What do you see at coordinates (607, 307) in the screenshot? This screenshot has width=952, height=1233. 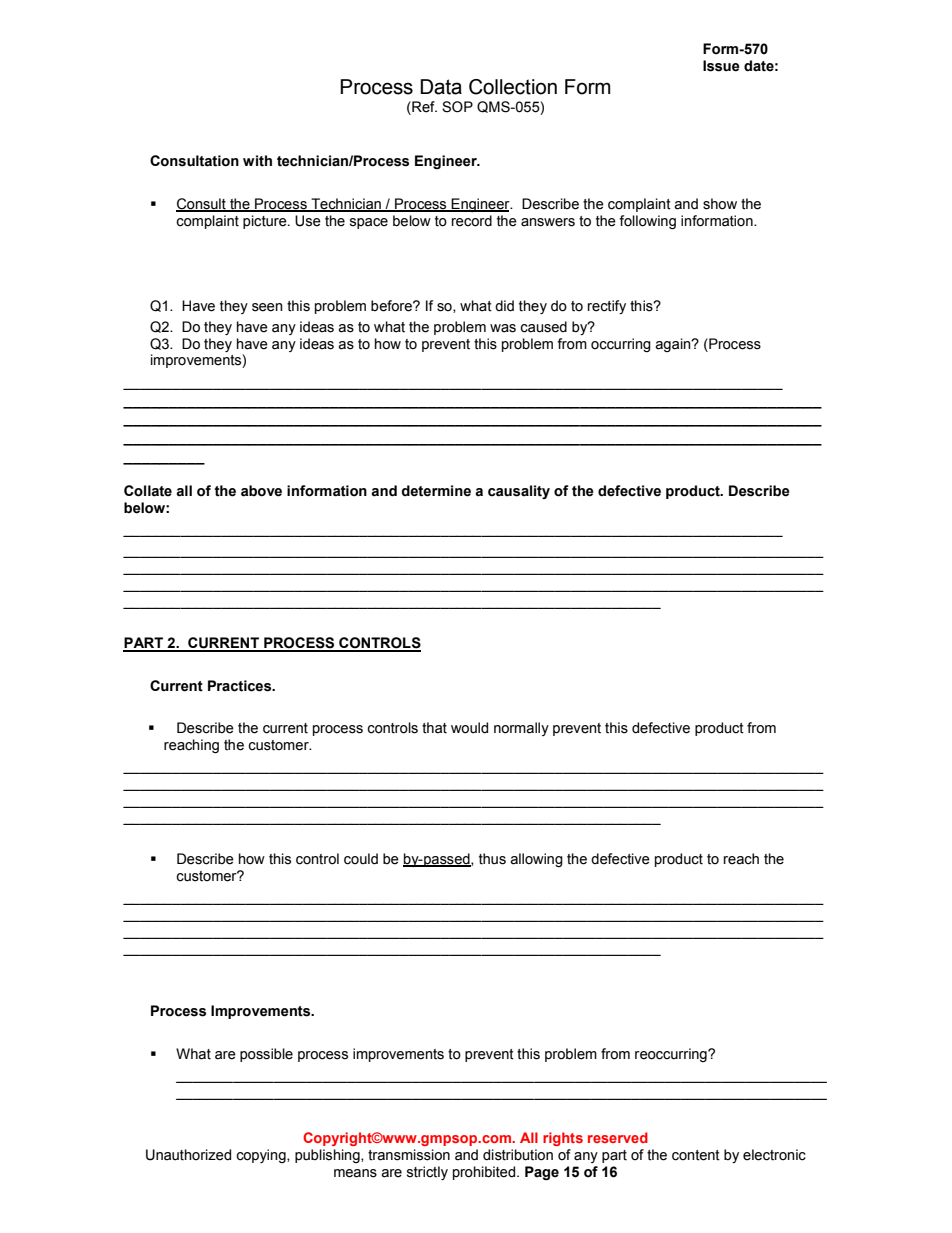 I see `rectify` at bounding box center [607, 307].
